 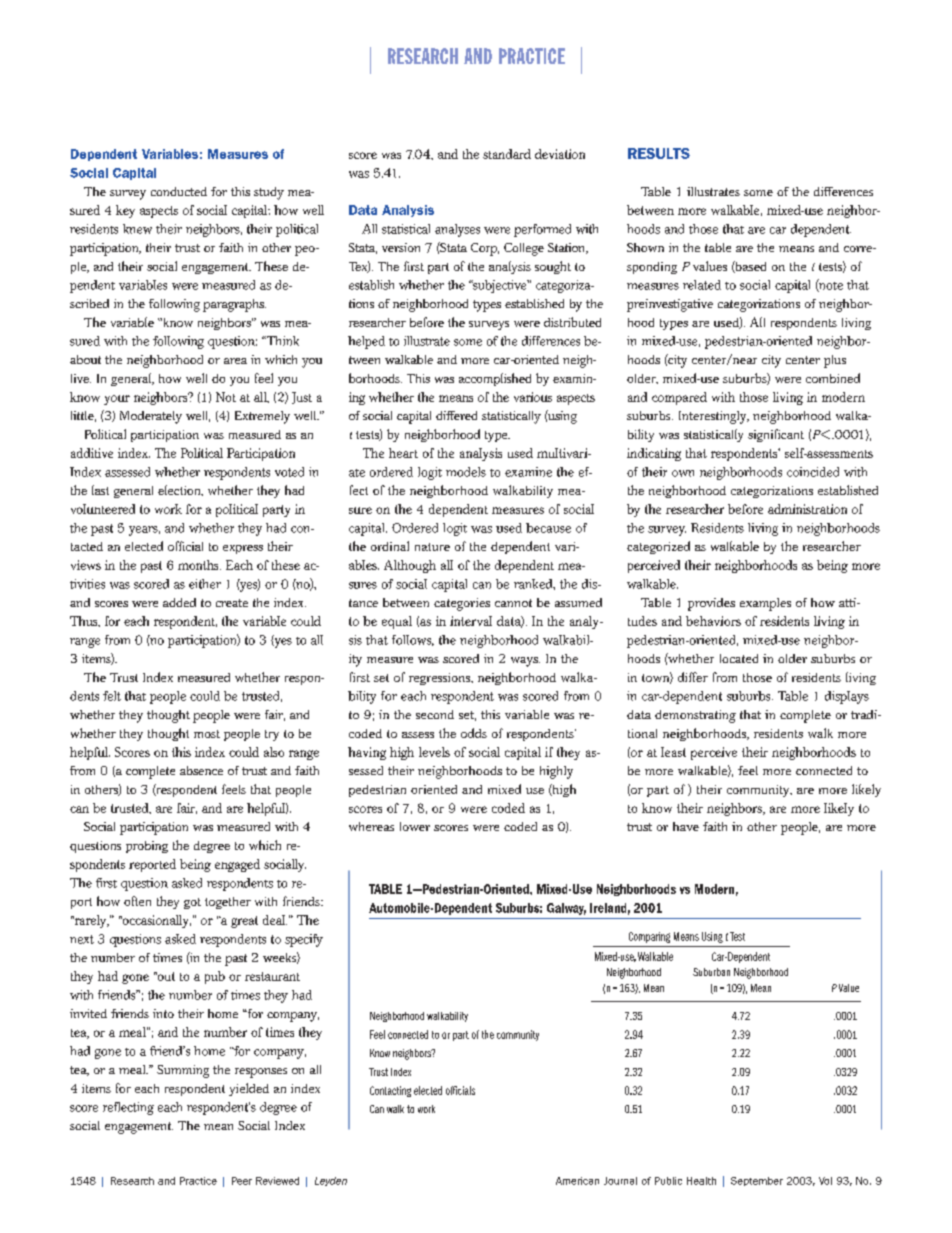 I want to click on RESULTS, so click(x=659, y=153).
